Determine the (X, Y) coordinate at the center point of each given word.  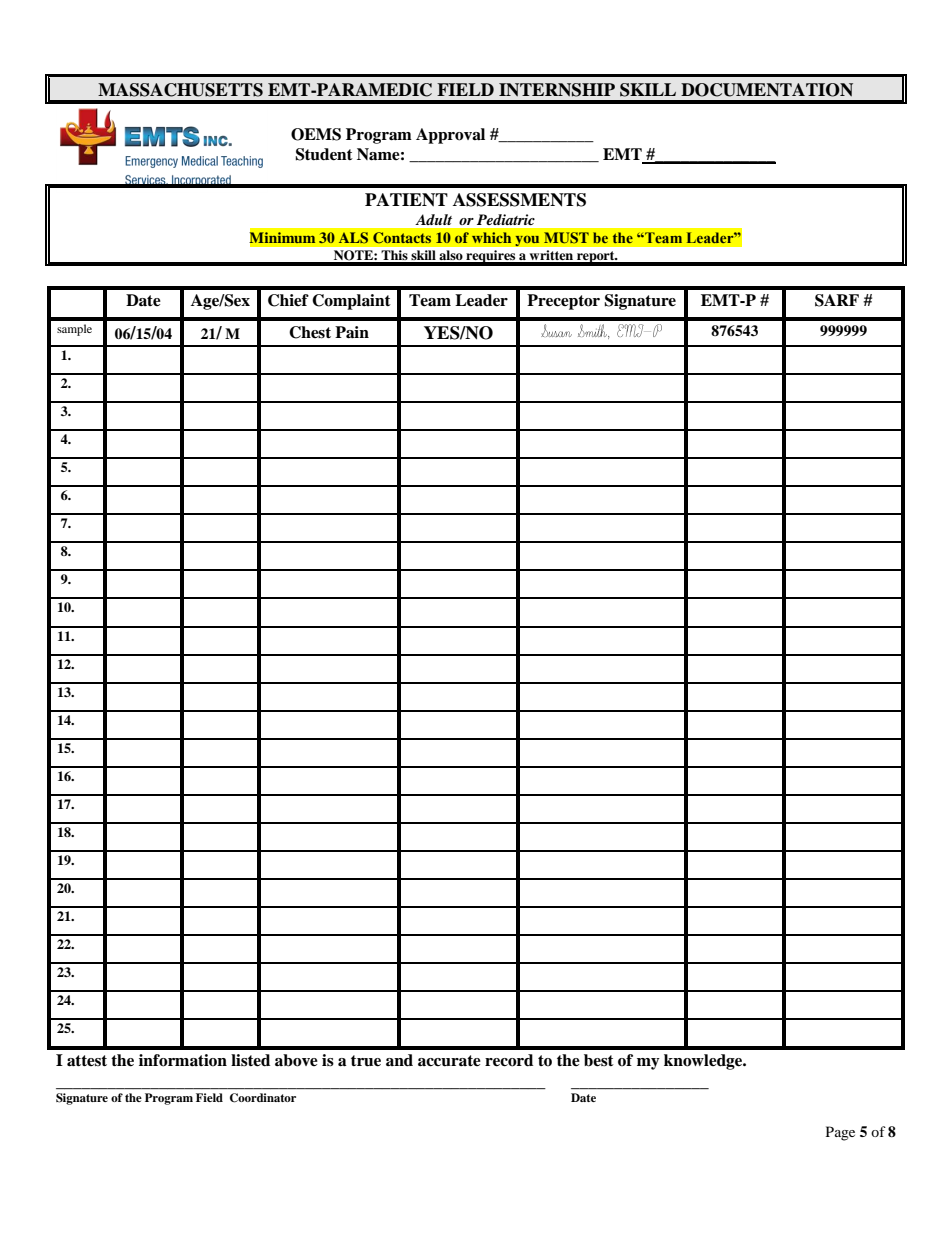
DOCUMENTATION (767, 90)
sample (74, 330)
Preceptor (563, 302)
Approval (450, 136)
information (183, 1060)
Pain (352, 332)
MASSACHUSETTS (180, 90)
